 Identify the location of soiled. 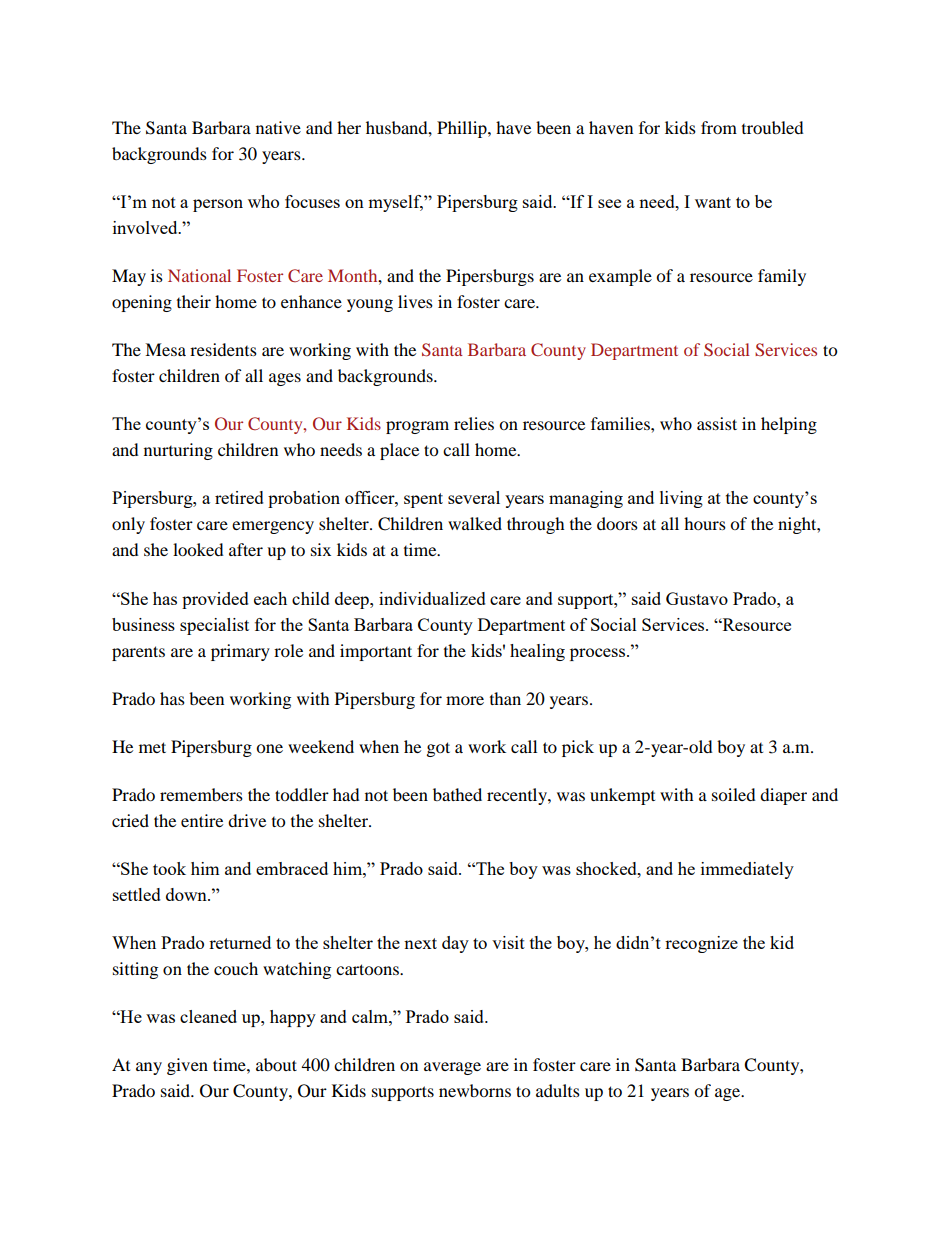
(734, 794).
